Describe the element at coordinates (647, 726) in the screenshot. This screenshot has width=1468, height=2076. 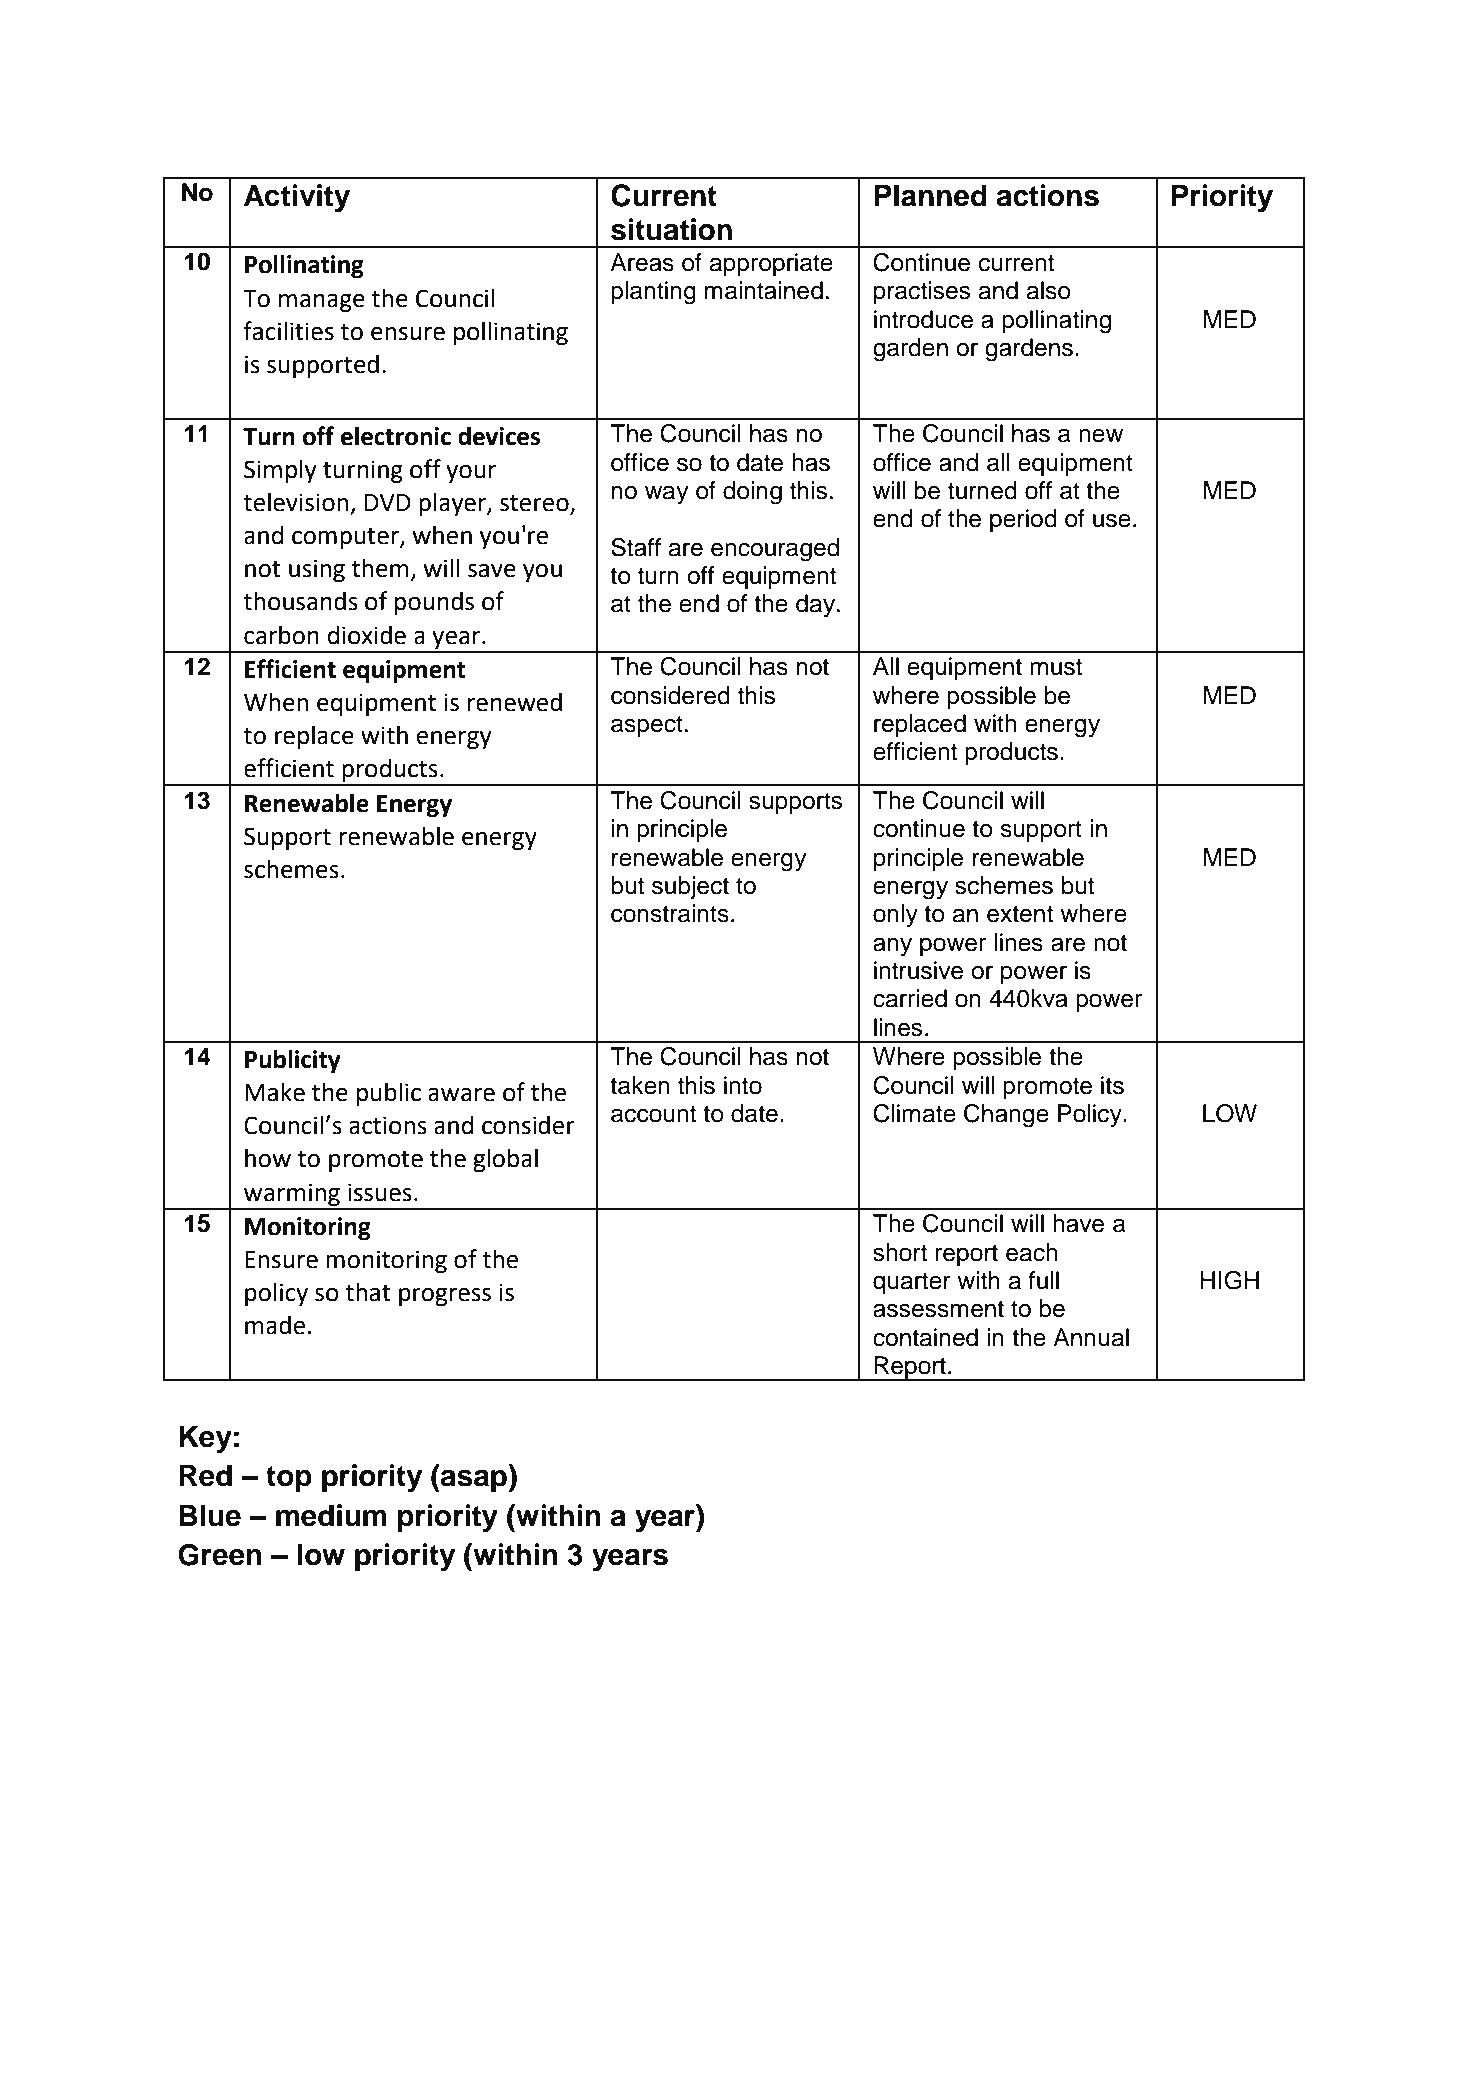
I see `aspect` at that location.
